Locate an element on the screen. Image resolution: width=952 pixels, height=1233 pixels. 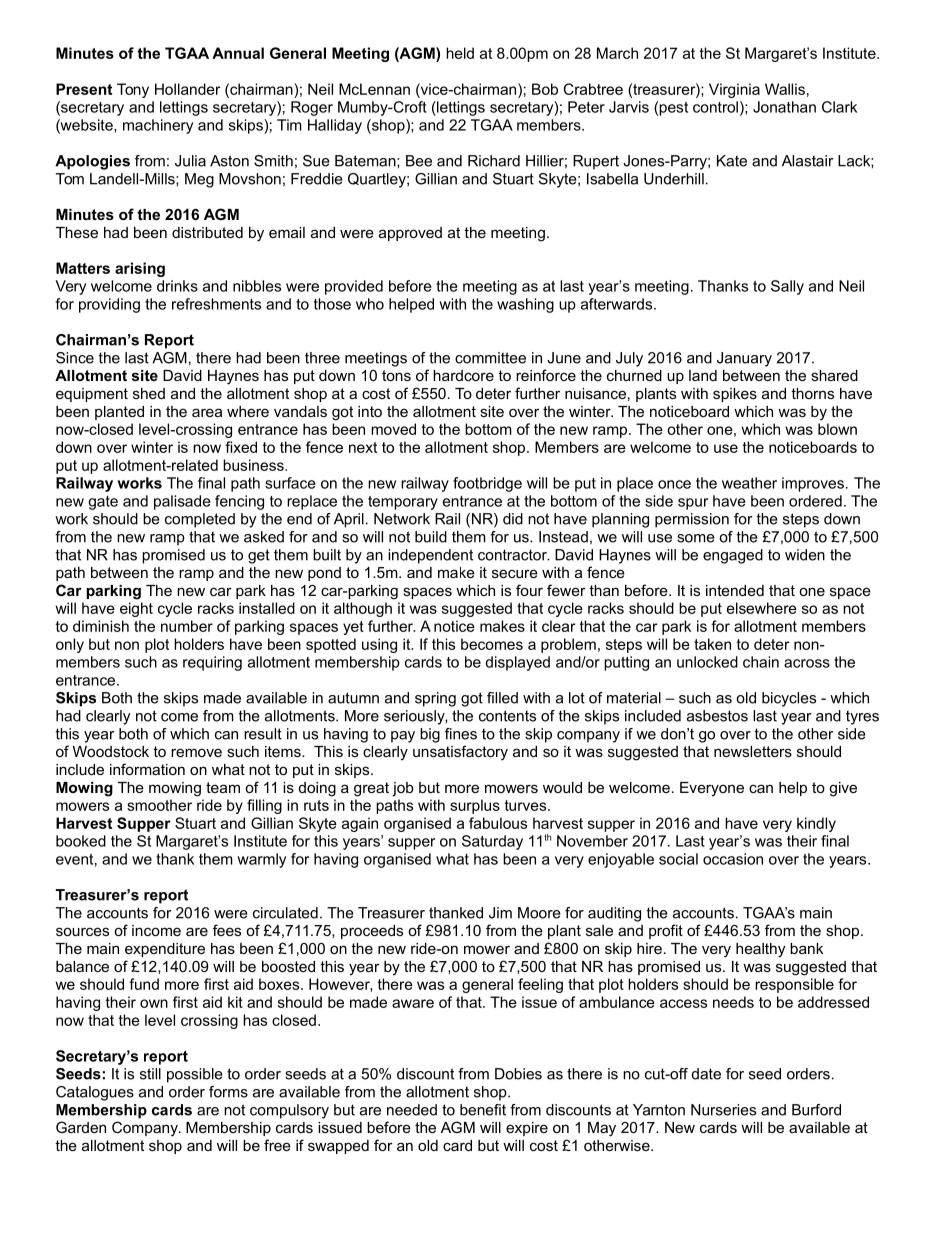
moved is located at coordinates (393, 429).
